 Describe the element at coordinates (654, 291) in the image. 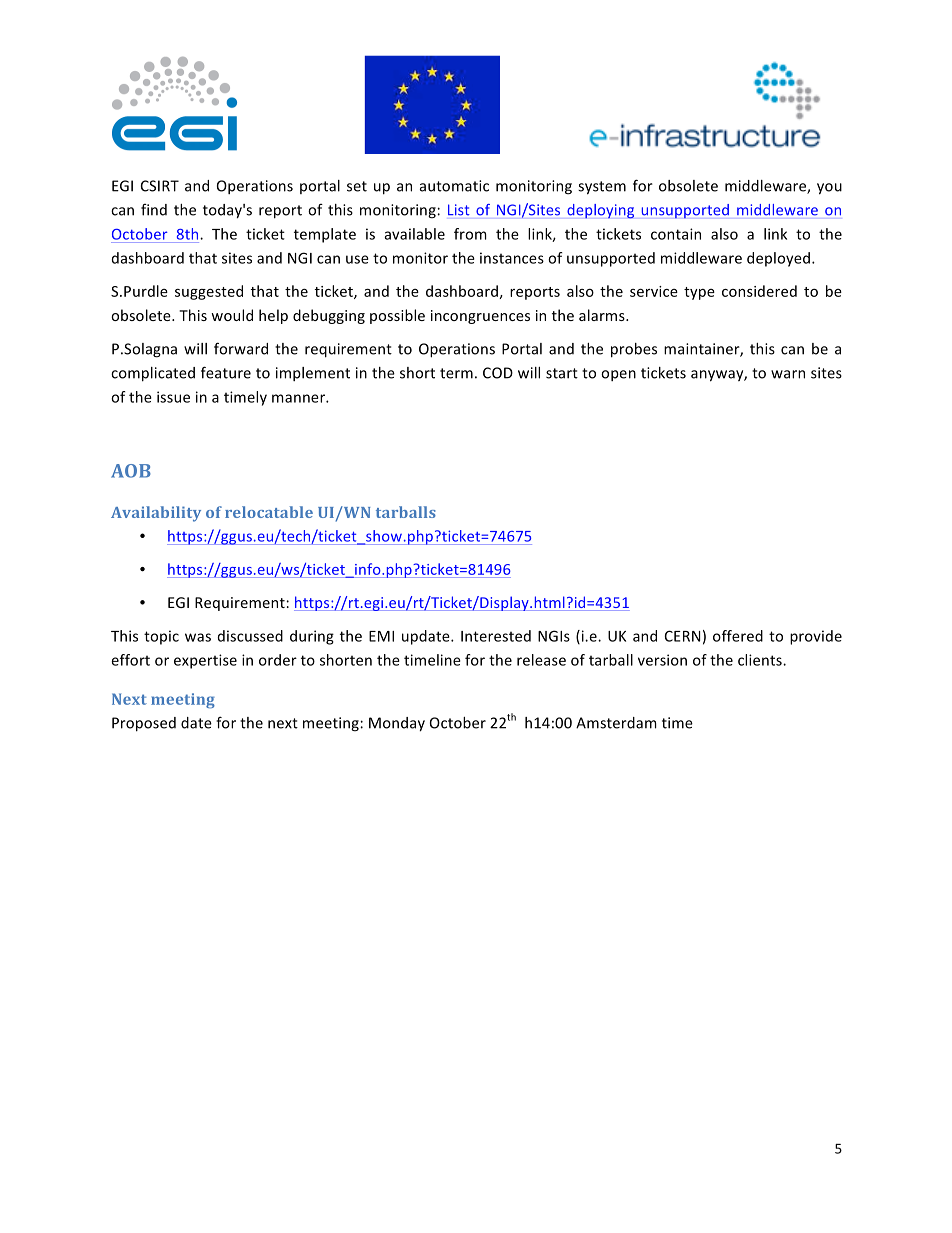

I see `service` at that location.
